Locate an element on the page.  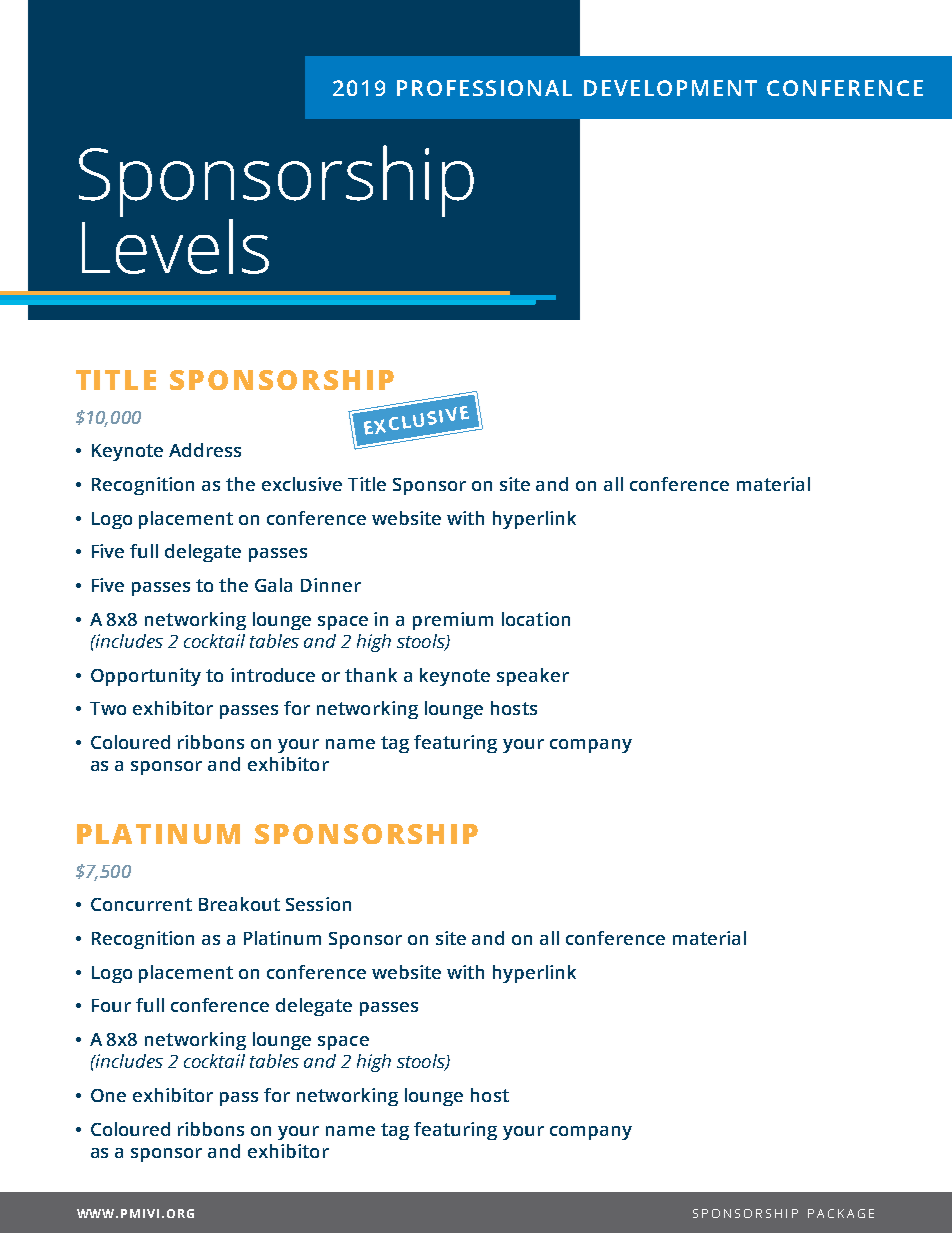
Session is located at coordinates (318, 904).
